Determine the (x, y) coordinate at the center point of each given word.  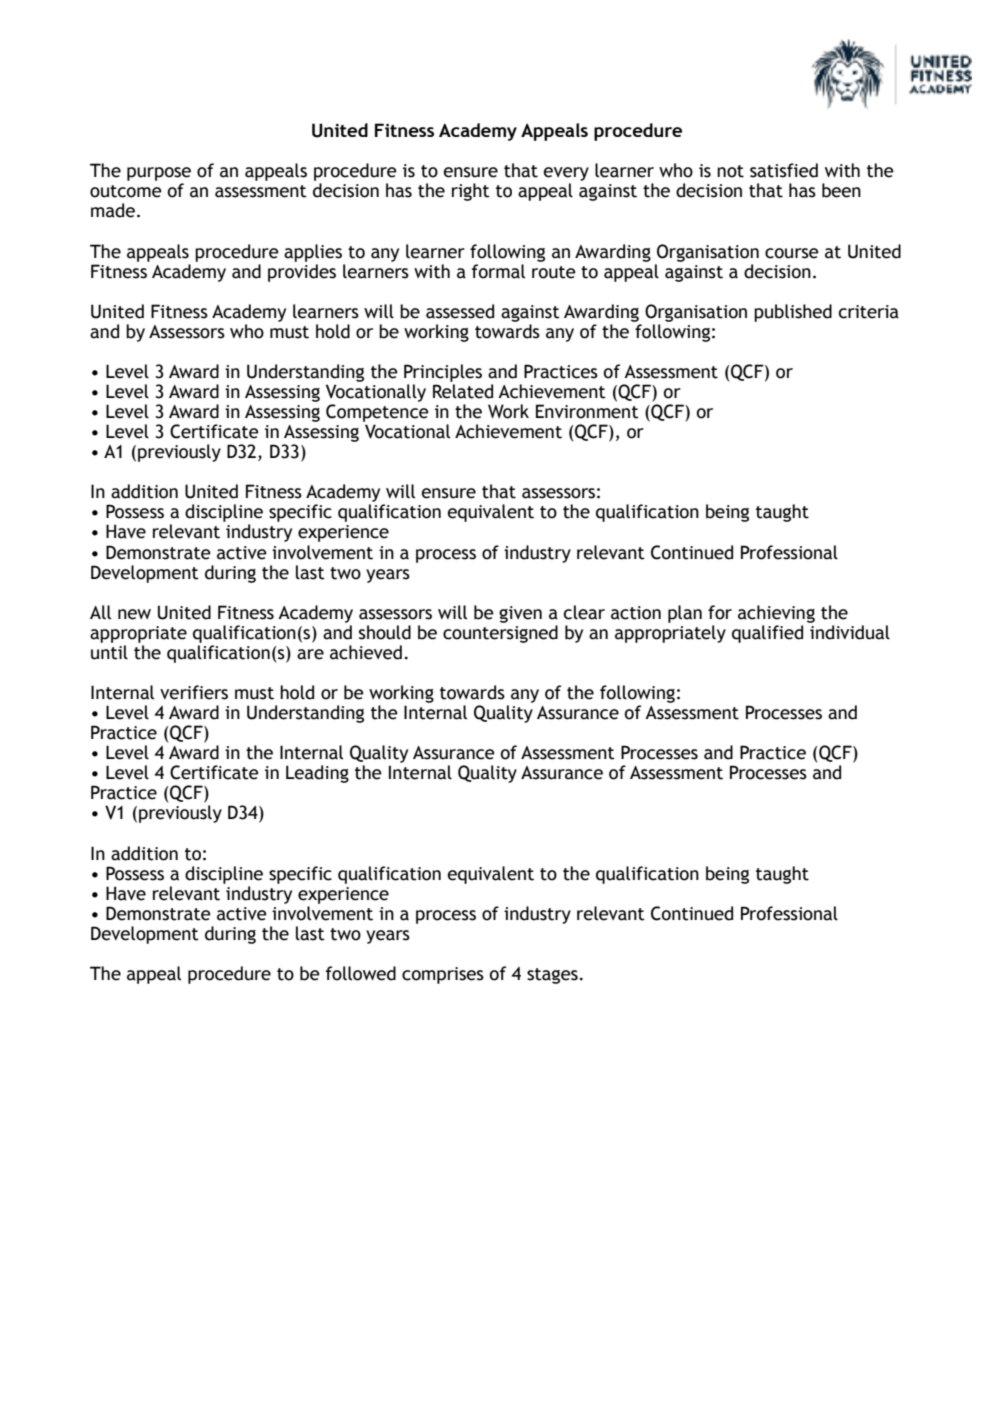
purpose (159, 174)
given (520, 614)
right (471, 192)
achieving (776, 614)
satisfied (784, 170)
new (134, 614)
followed (360, 973)
